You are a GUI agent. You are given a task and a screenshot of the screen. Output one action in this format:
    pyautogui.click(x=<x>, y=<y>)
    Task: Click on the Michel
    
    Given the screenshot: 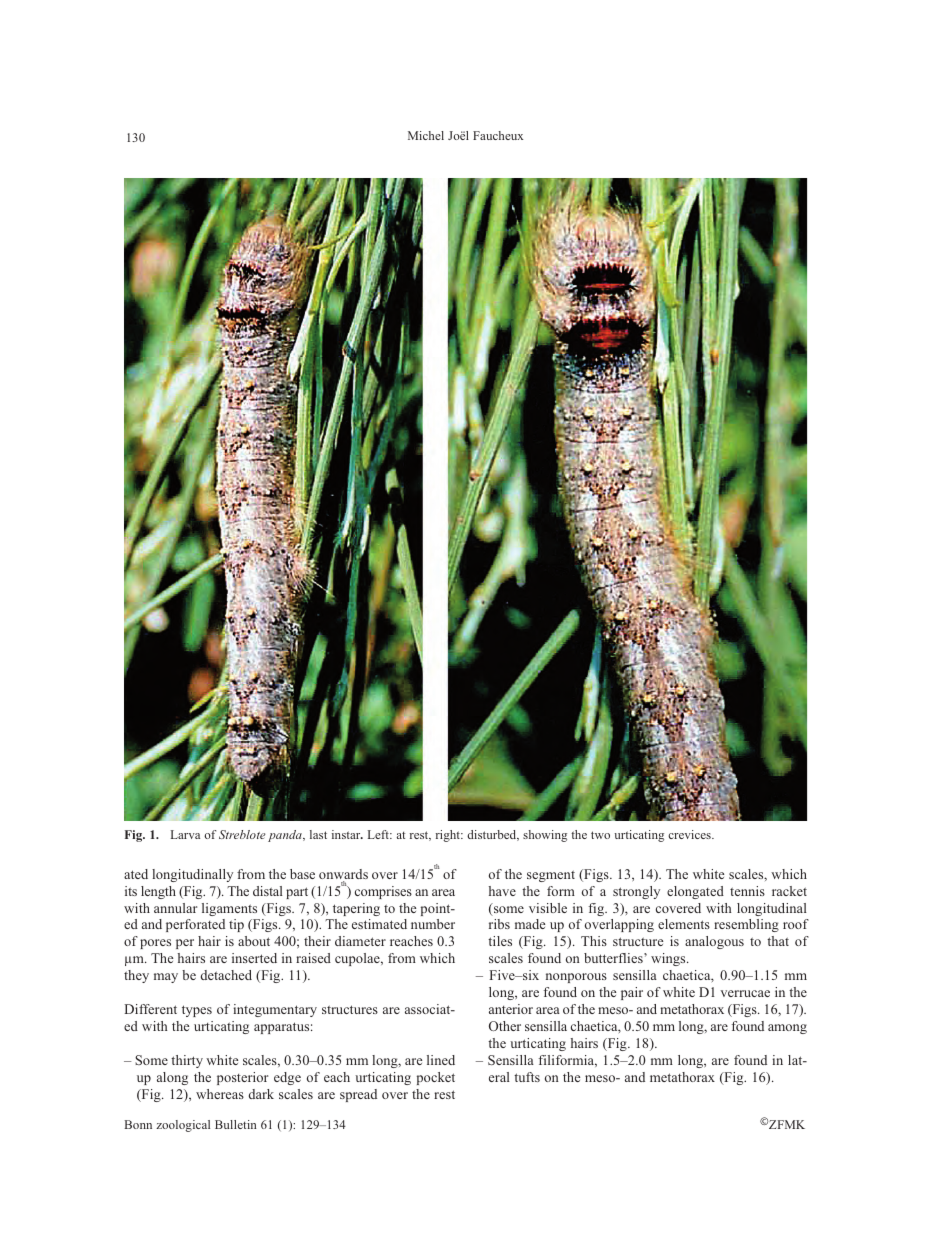 What is the action you would take?
    pyautogui.click(x=426, y=135)
